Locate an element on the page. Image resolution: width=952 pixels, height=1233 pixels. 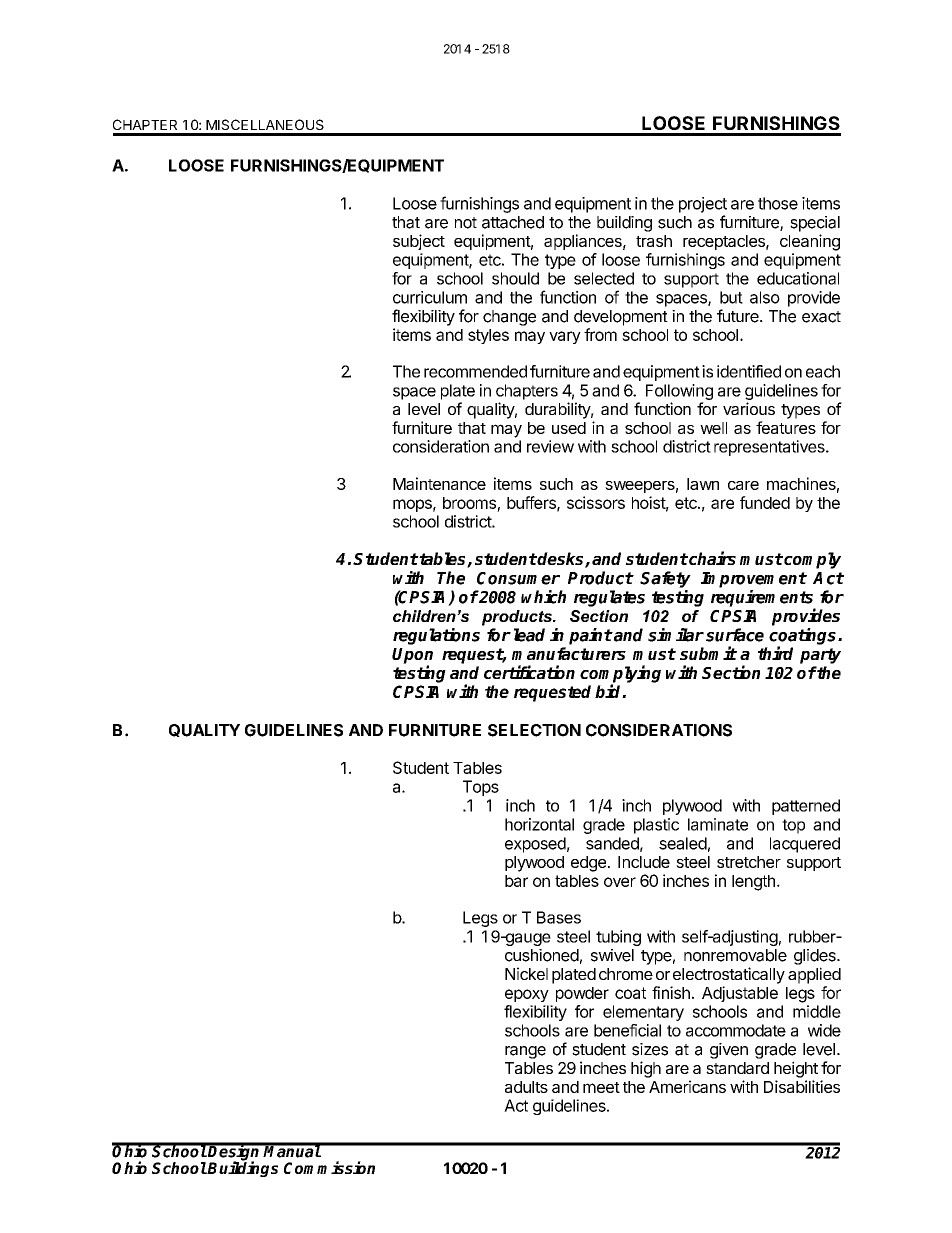
manufacturers is located at coordinates (569, 653).
